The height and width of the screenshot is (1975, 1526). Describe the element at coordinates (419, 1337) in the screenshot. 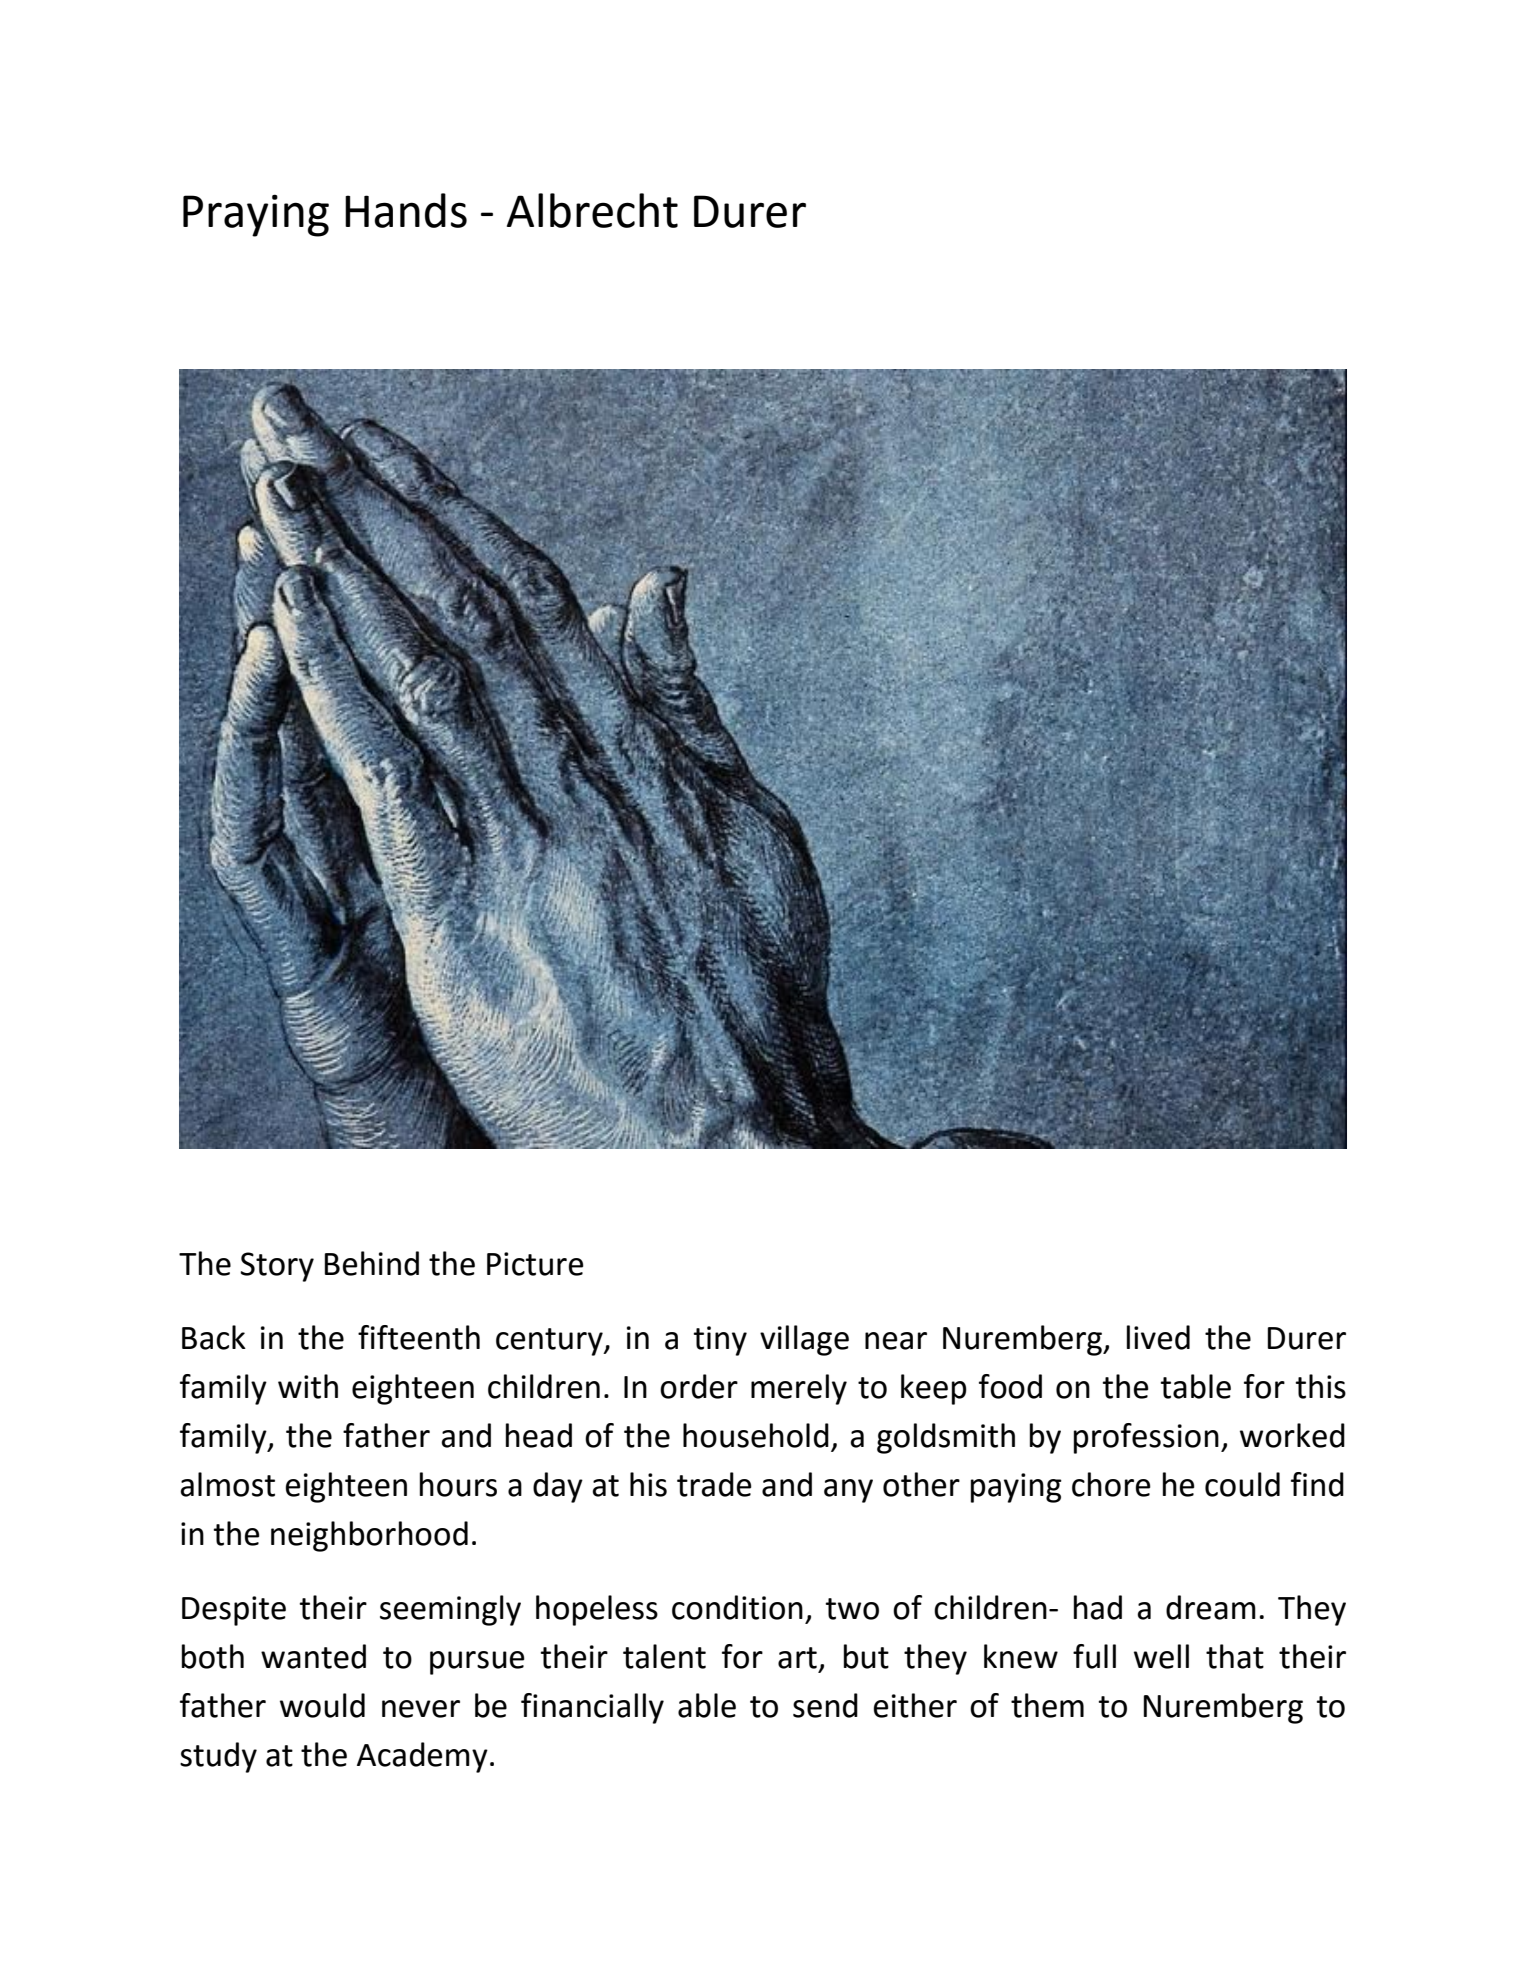

I see `fifteenth` at that location.
